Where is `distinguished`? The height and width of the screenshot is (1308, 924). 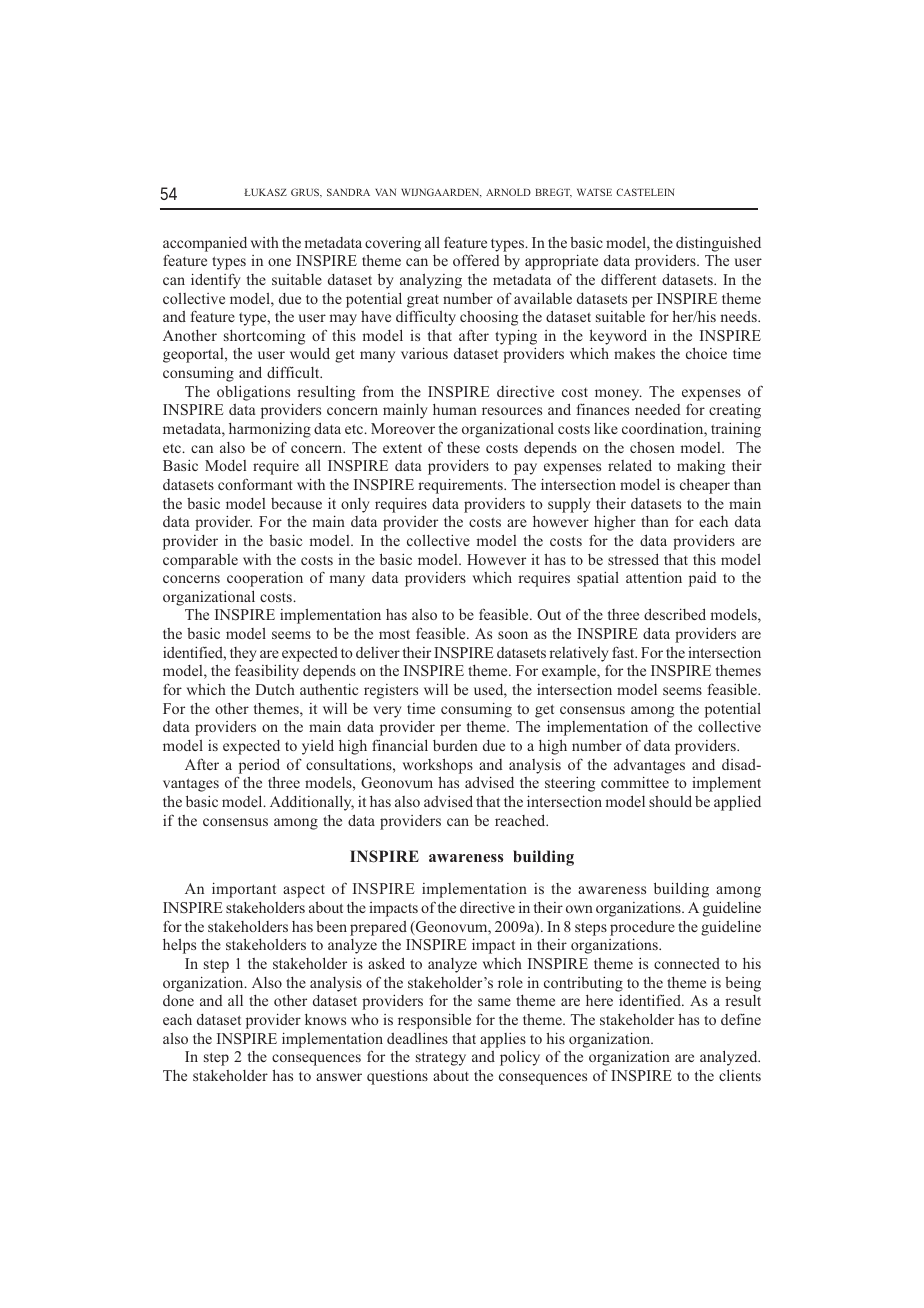 distinguished is located at coordinates (718, 244).
